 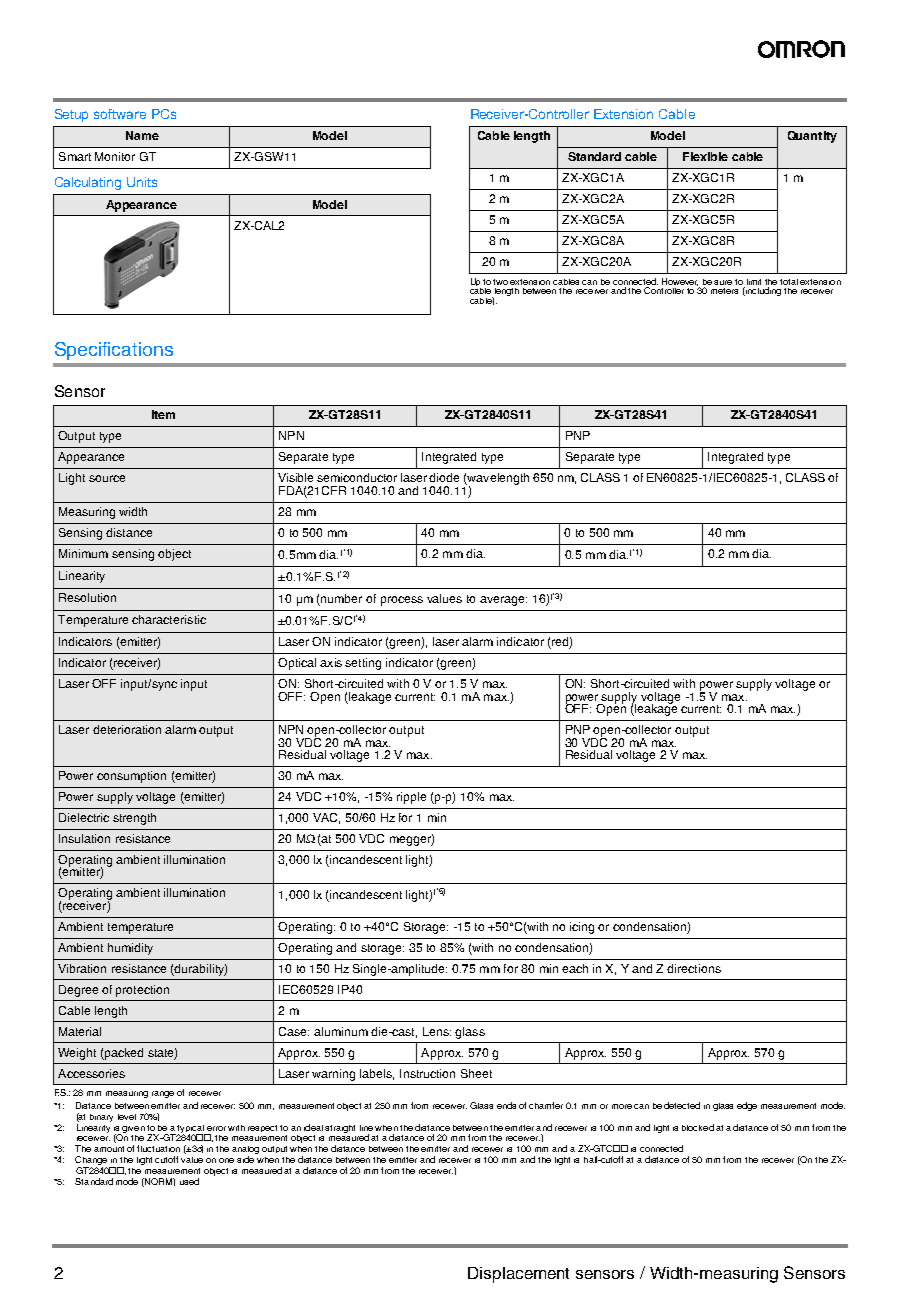 I want to click on average, so click(x=503, y=601).
